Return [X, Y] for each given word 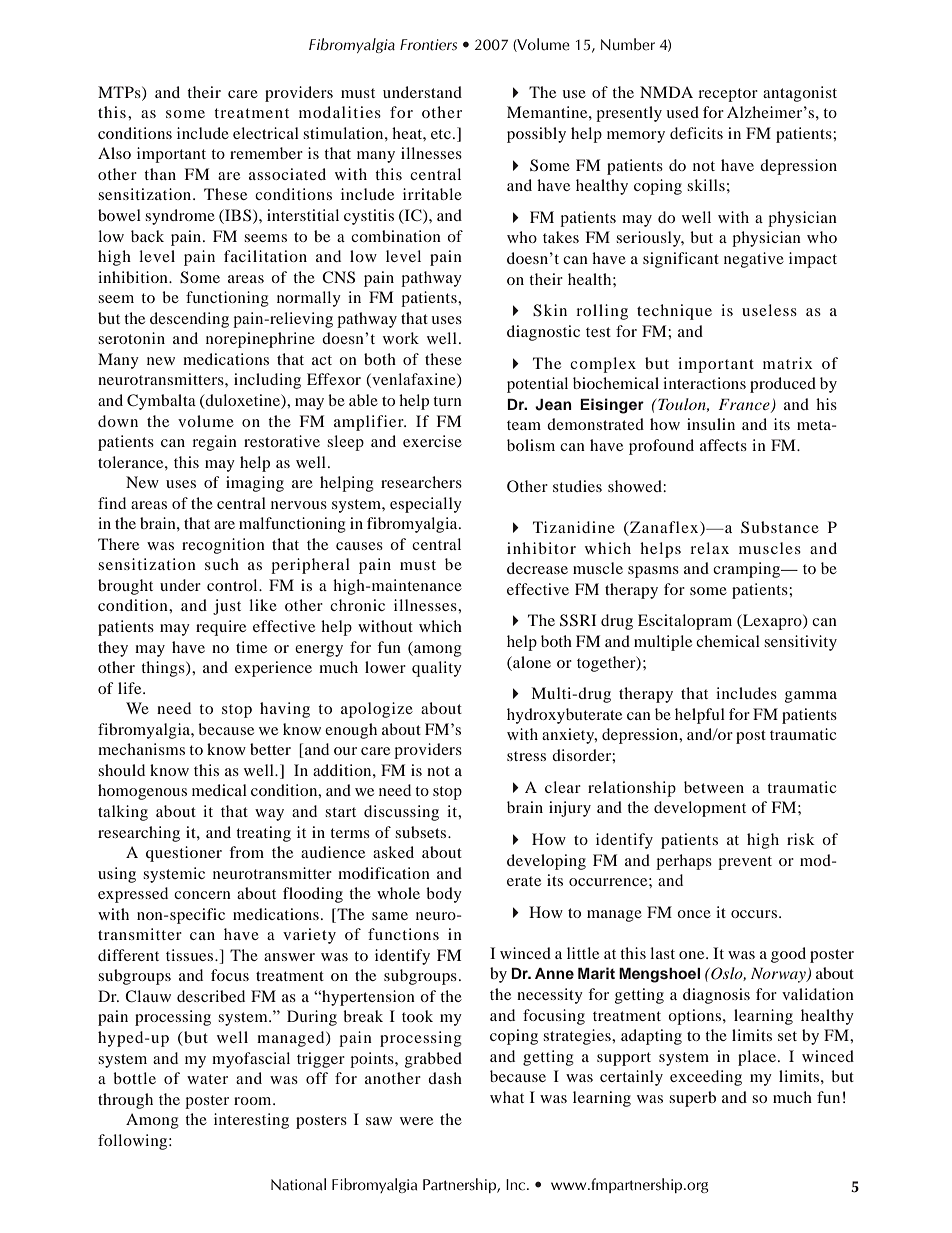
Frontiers [428, 45]
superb [692, 1099]
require [221, 628]
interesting [251, 1121]
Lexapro [772, 622]
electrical [266, 133]
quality [437, 669]
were [416, 1121]
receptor [728, 95]
